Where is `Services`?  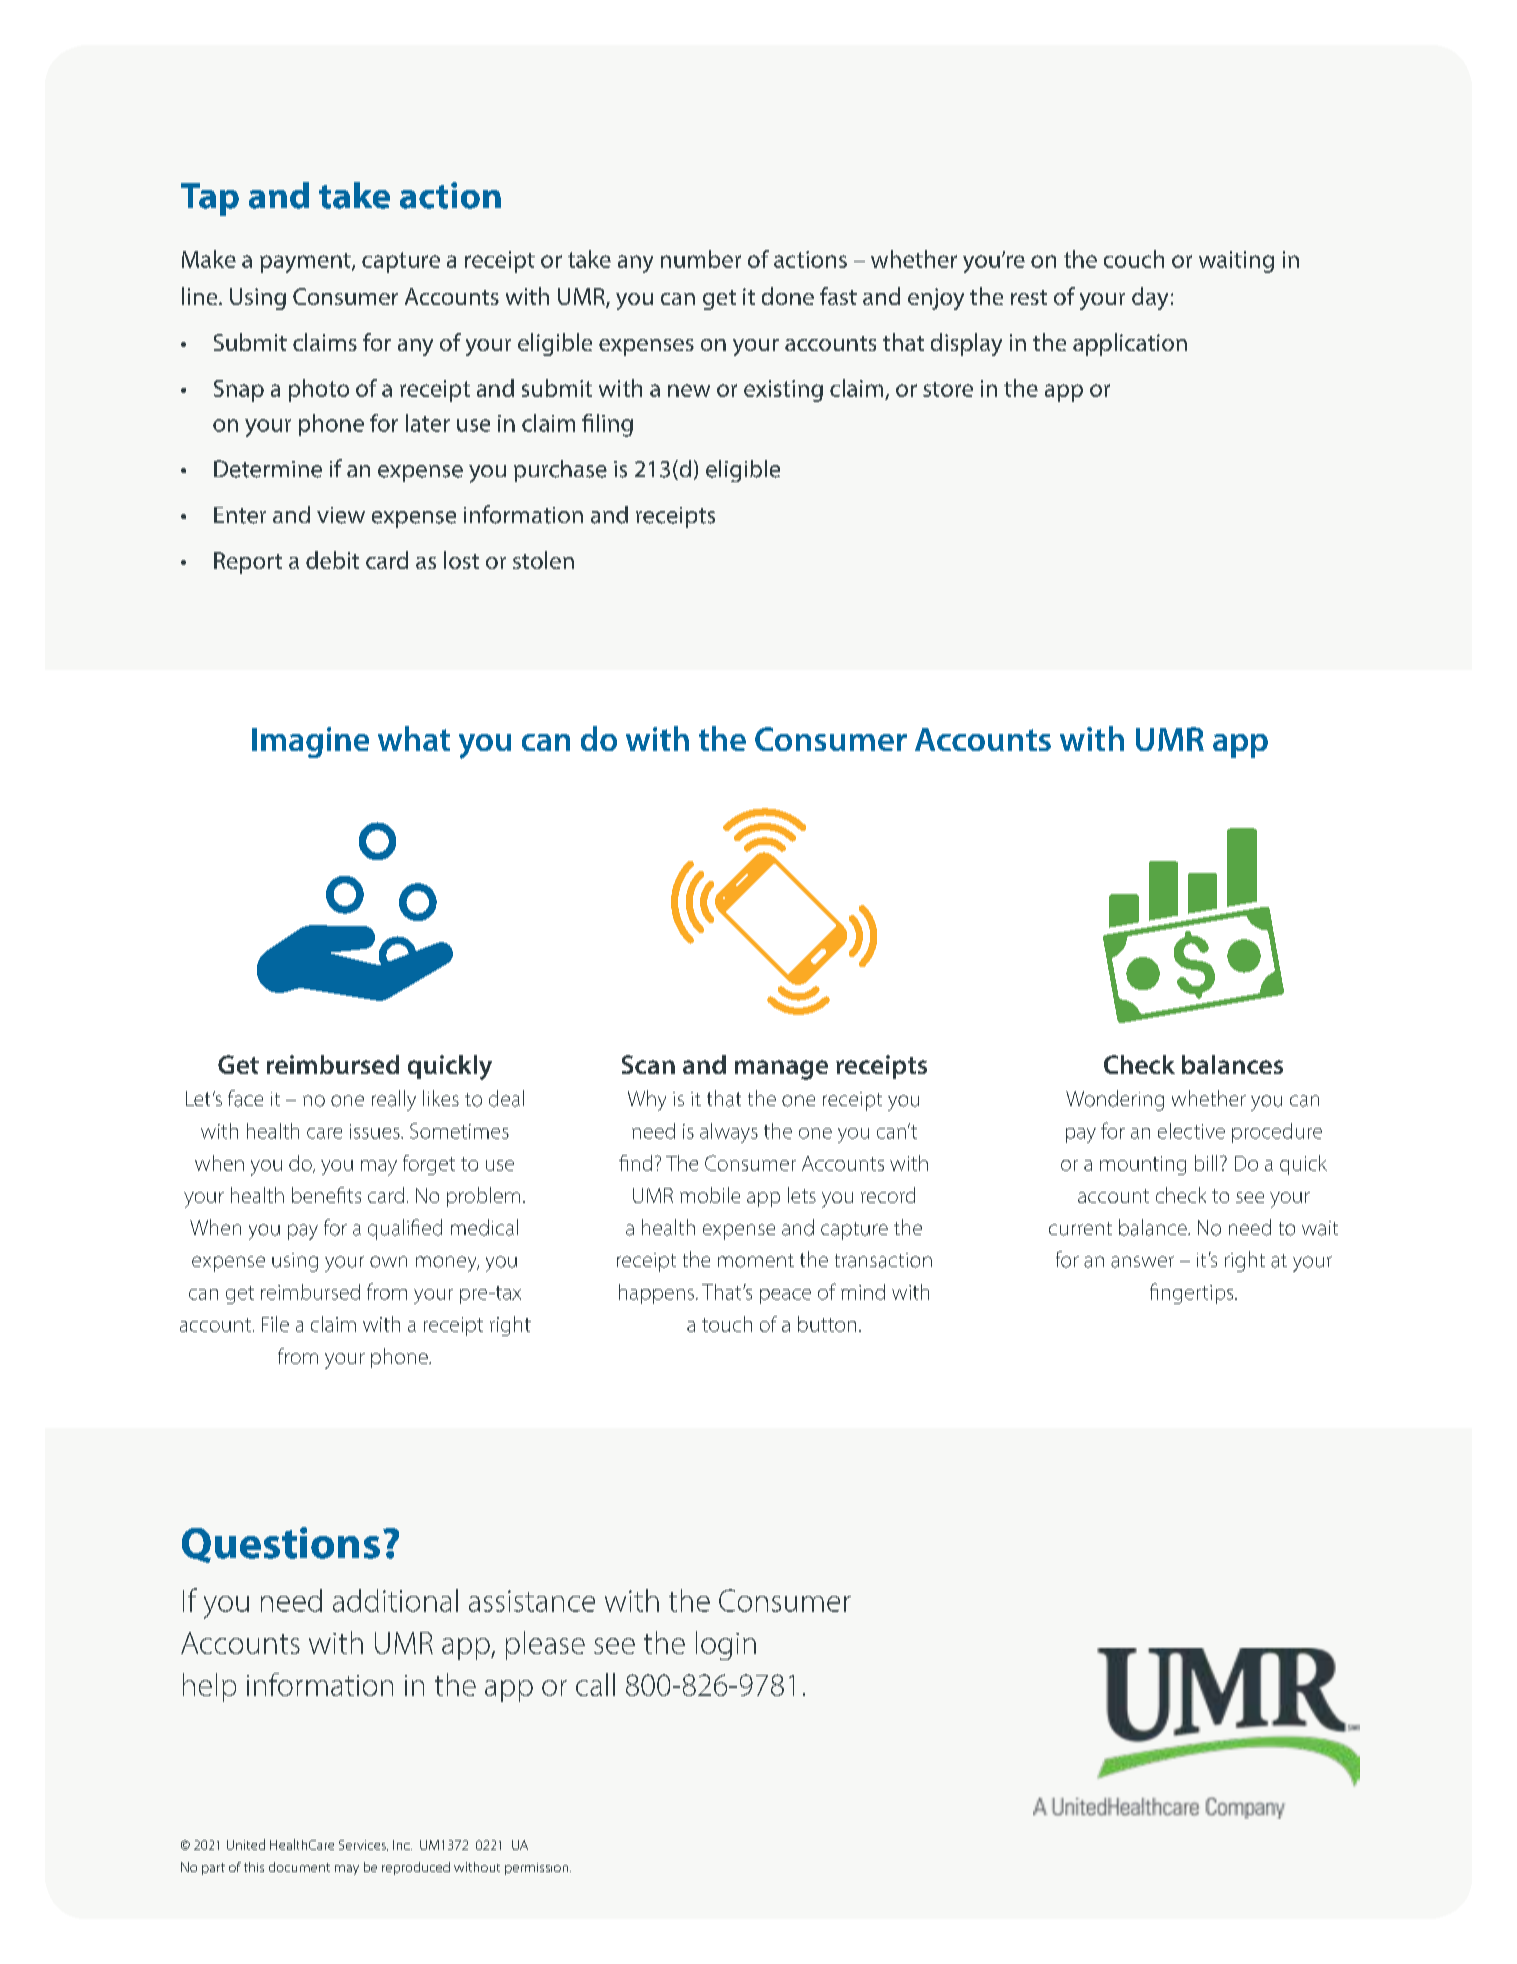
Services is located at coordinates (363, 1845).
